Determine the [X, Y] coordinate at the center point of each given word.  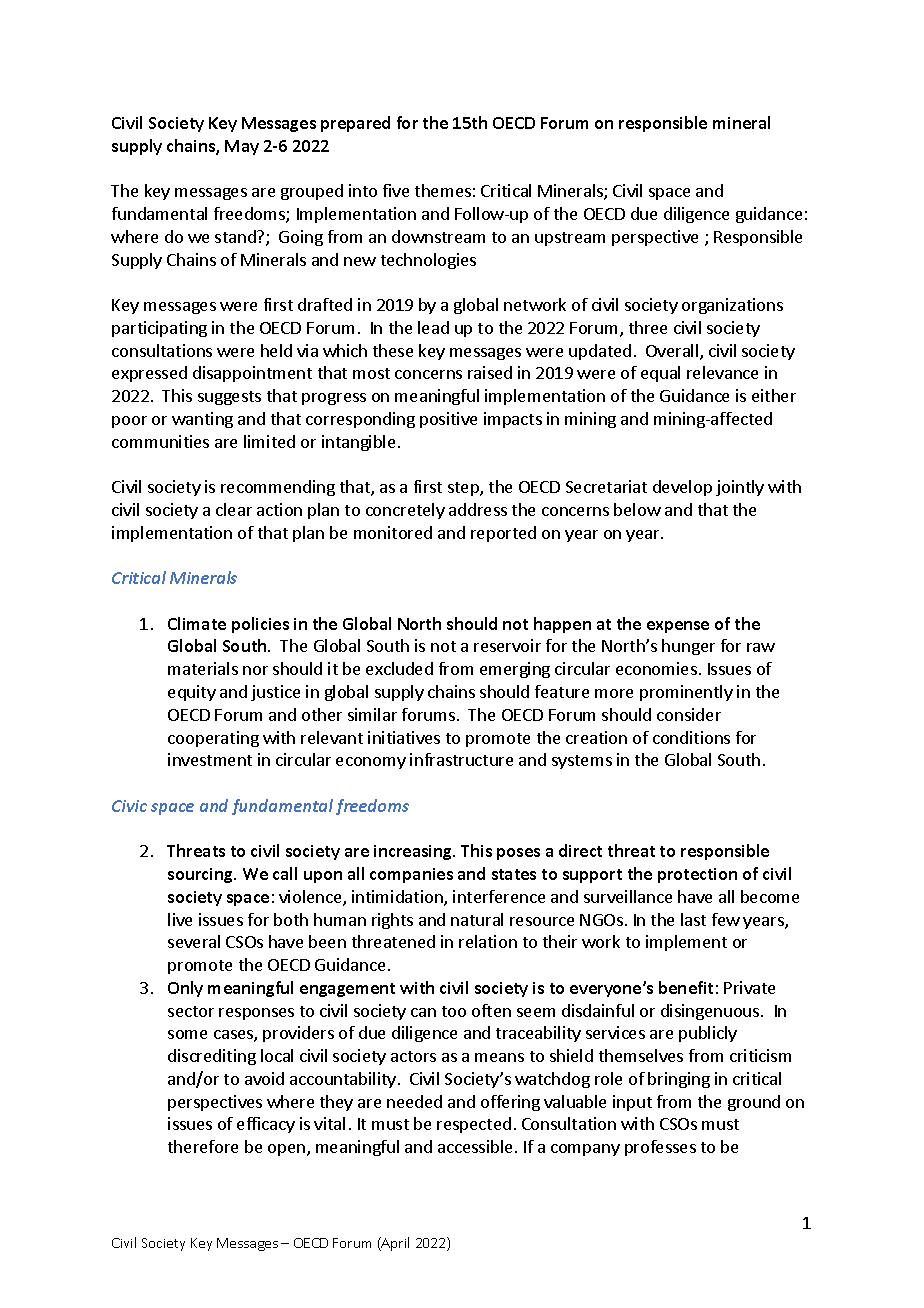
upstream [570, 239]
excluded [399, 668]
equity [192, 693]
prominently [686, 693]
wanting [202, 420]
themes [443, 190]
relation [488, 941]
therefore [203, 1146]
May [242, 147]
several [194, 941]
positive [448, 420]
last [693, 919]
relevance [722, 372]
